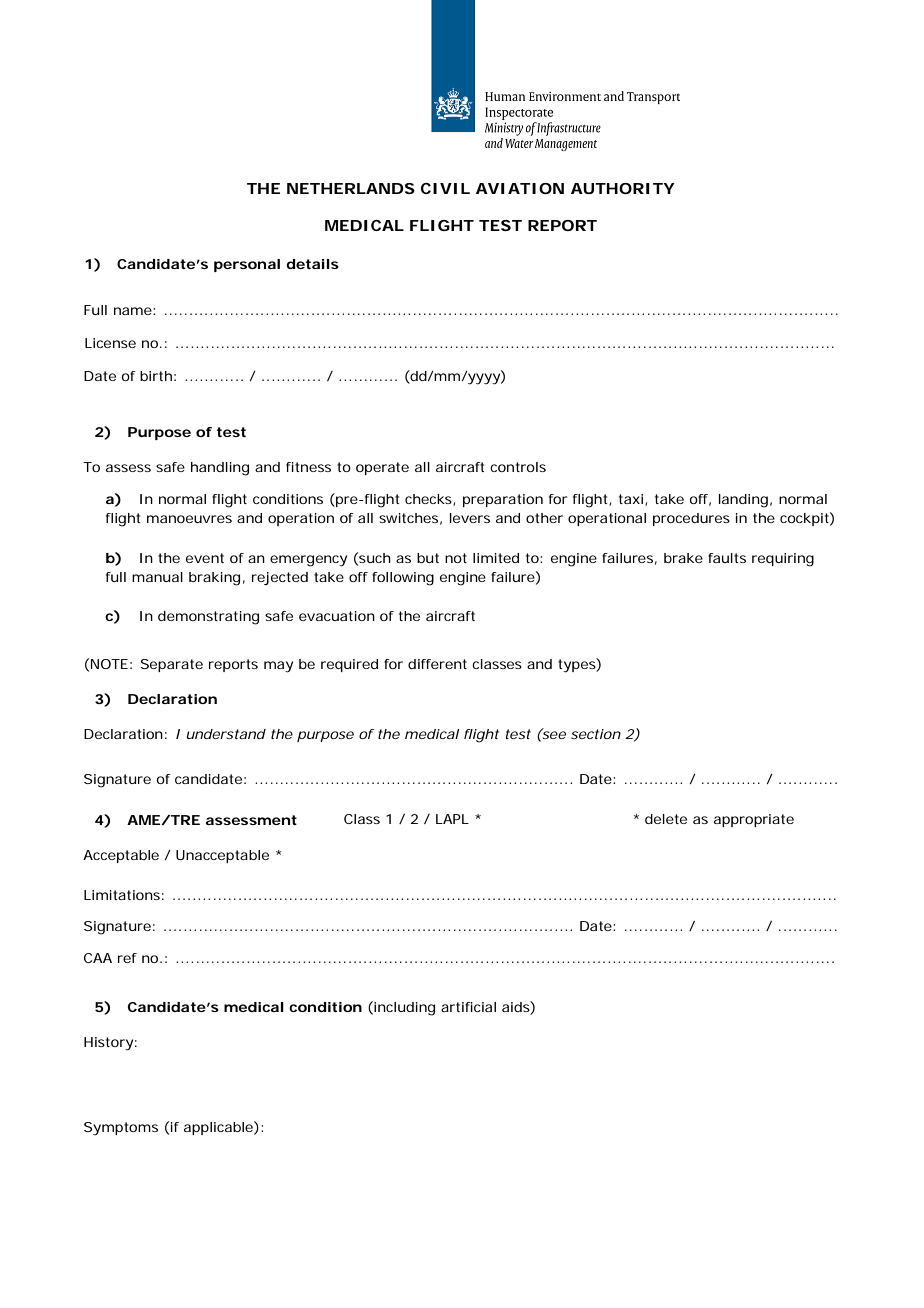 This screenshot has height=1308, width=924. What do you see at coordinates (445, 188) in the screenshot?
I see `CIVIL` at bounding box center [445, 188].
